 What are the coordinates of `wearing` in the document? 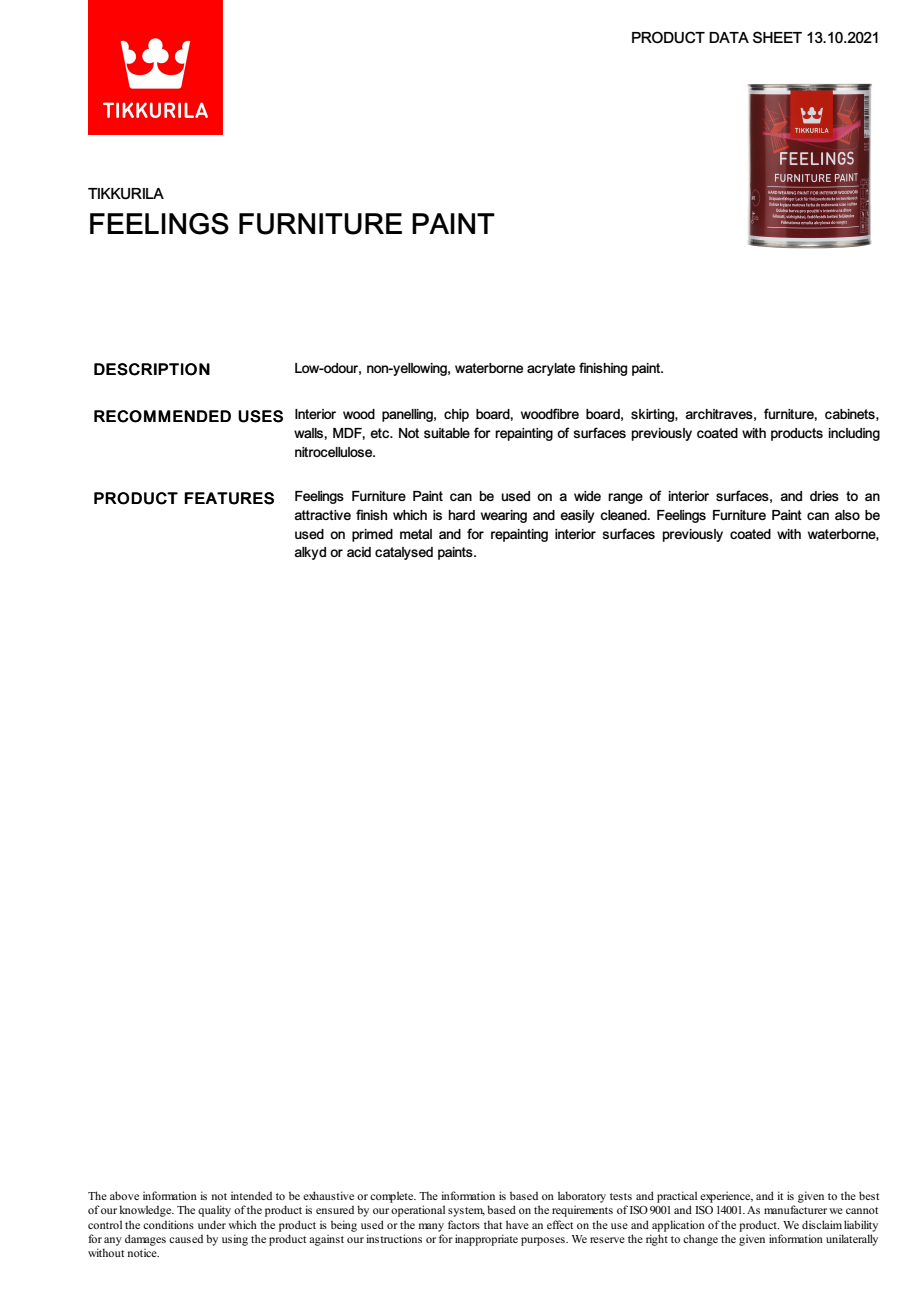 It's located at (504, 516).
